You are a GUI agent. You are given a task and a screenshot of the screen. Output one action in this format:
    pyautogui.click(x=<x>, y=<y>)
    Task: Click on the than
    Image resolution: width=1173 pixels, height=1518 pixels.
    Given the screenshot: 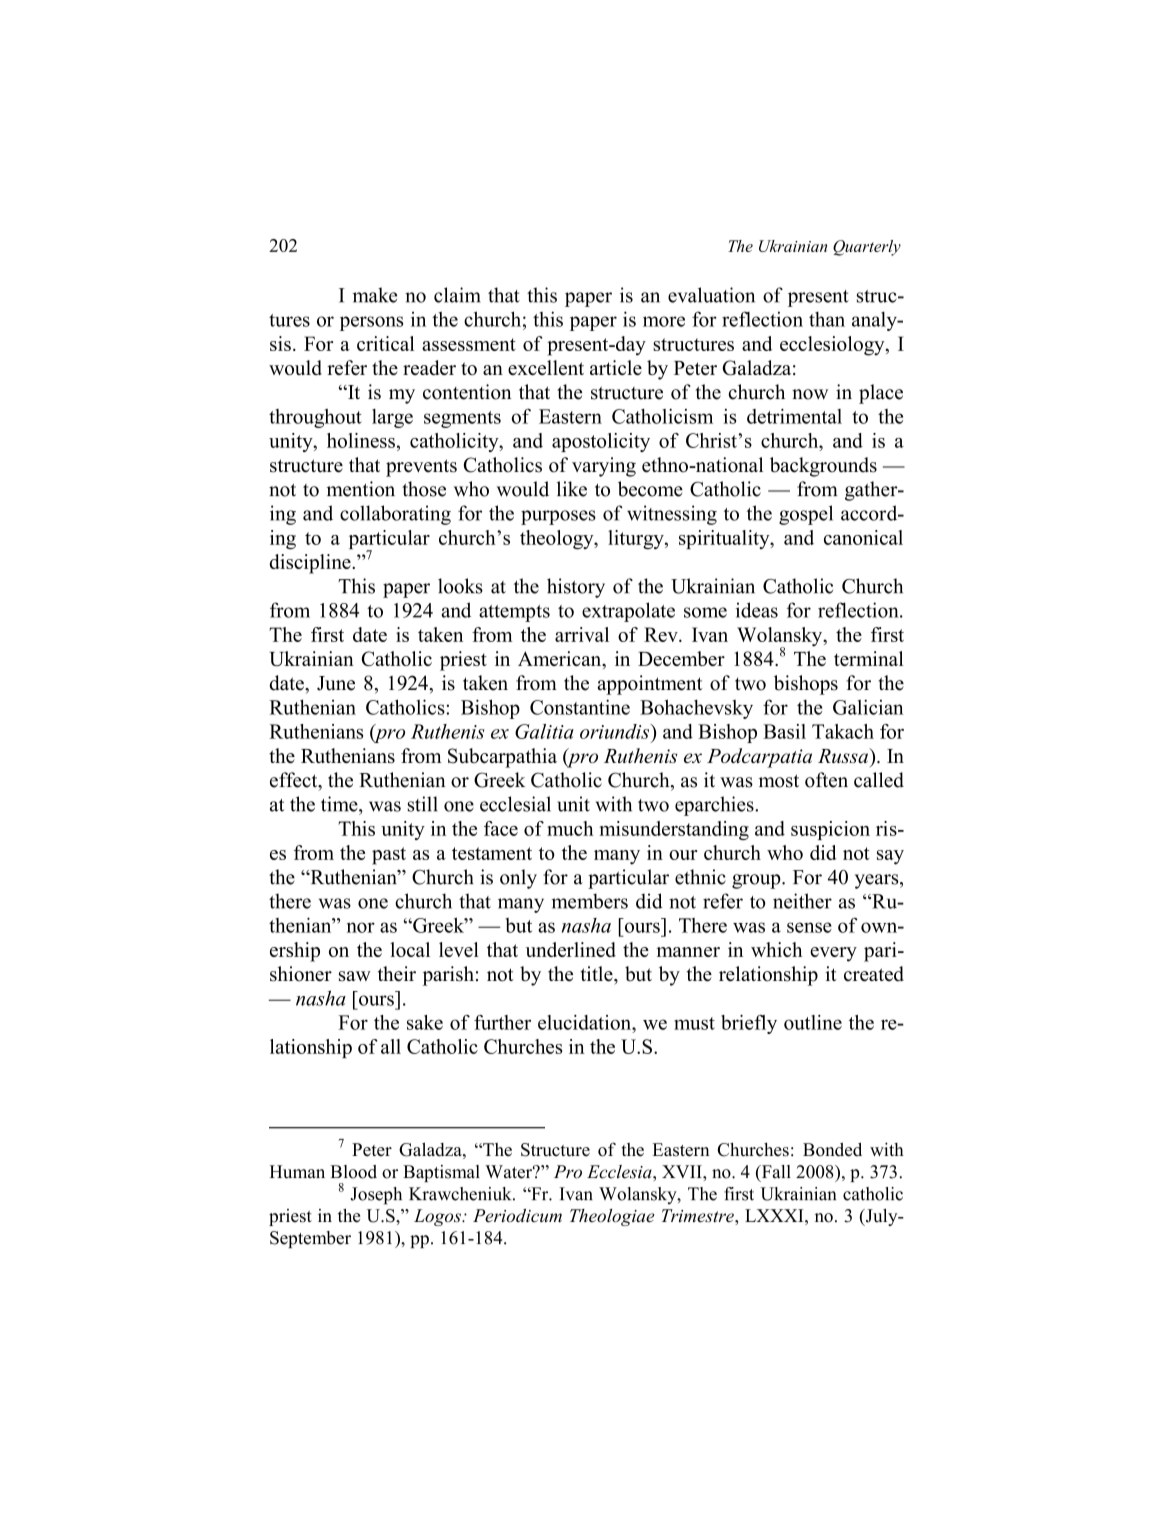 What is the action you would take?
    pyautogui.click(x=827, y=319)
